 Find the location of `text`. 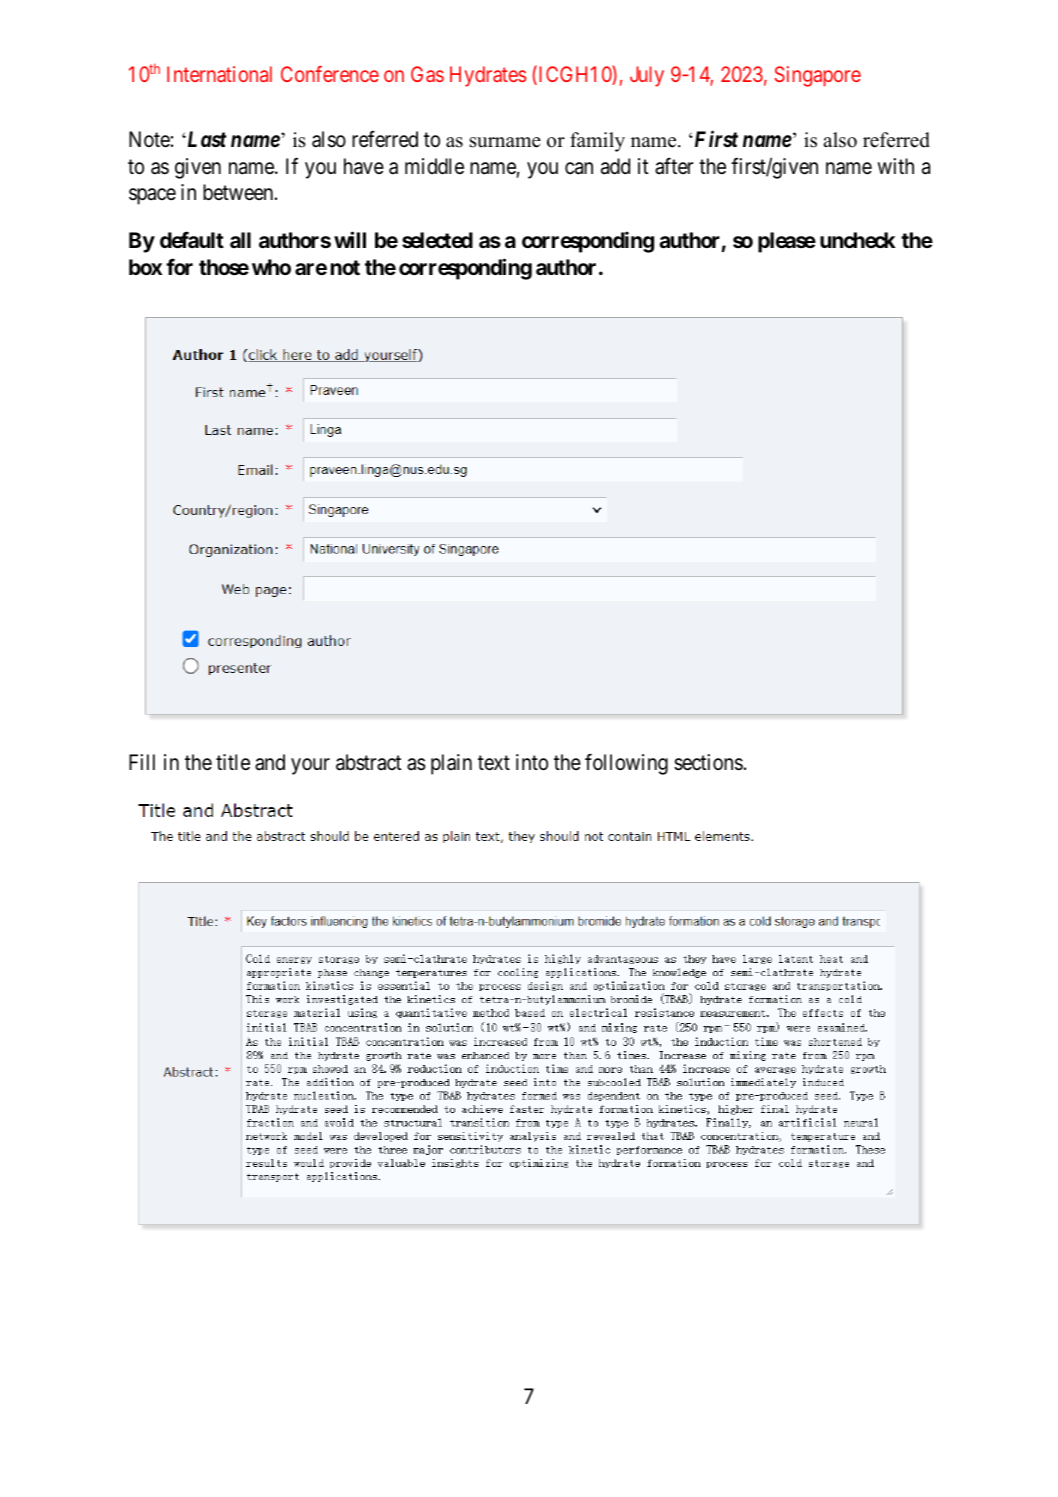

text is located at coordinates (494, 763).
